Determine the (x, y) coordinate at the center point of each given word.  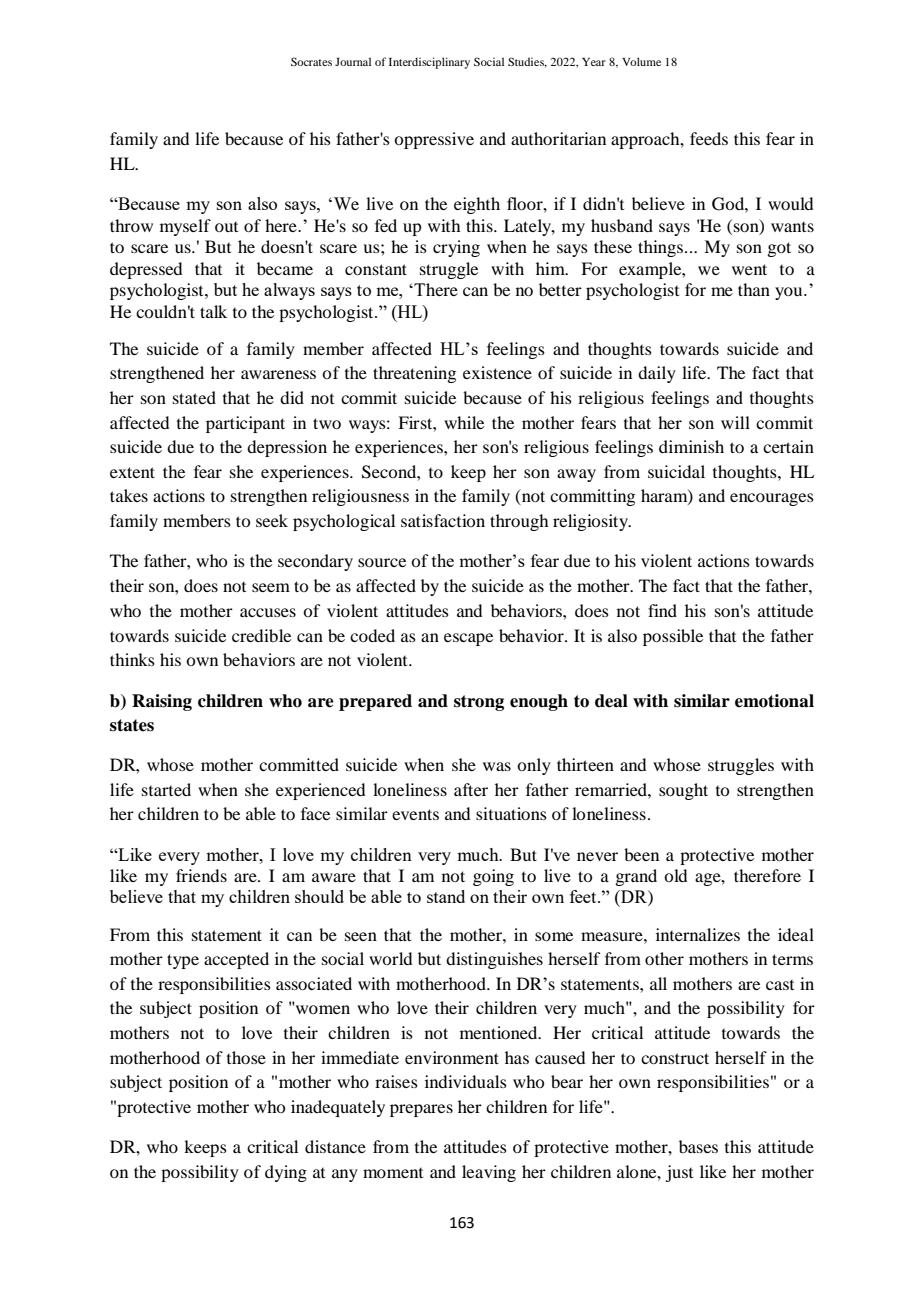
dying (286, 1173)
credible (261, 635)
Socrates (311, 61)
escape (468, 639)
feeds (709, 138)
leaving (489, 1173)
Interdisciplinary (429, 63)
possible (673, 637)
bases (698, 1146)
